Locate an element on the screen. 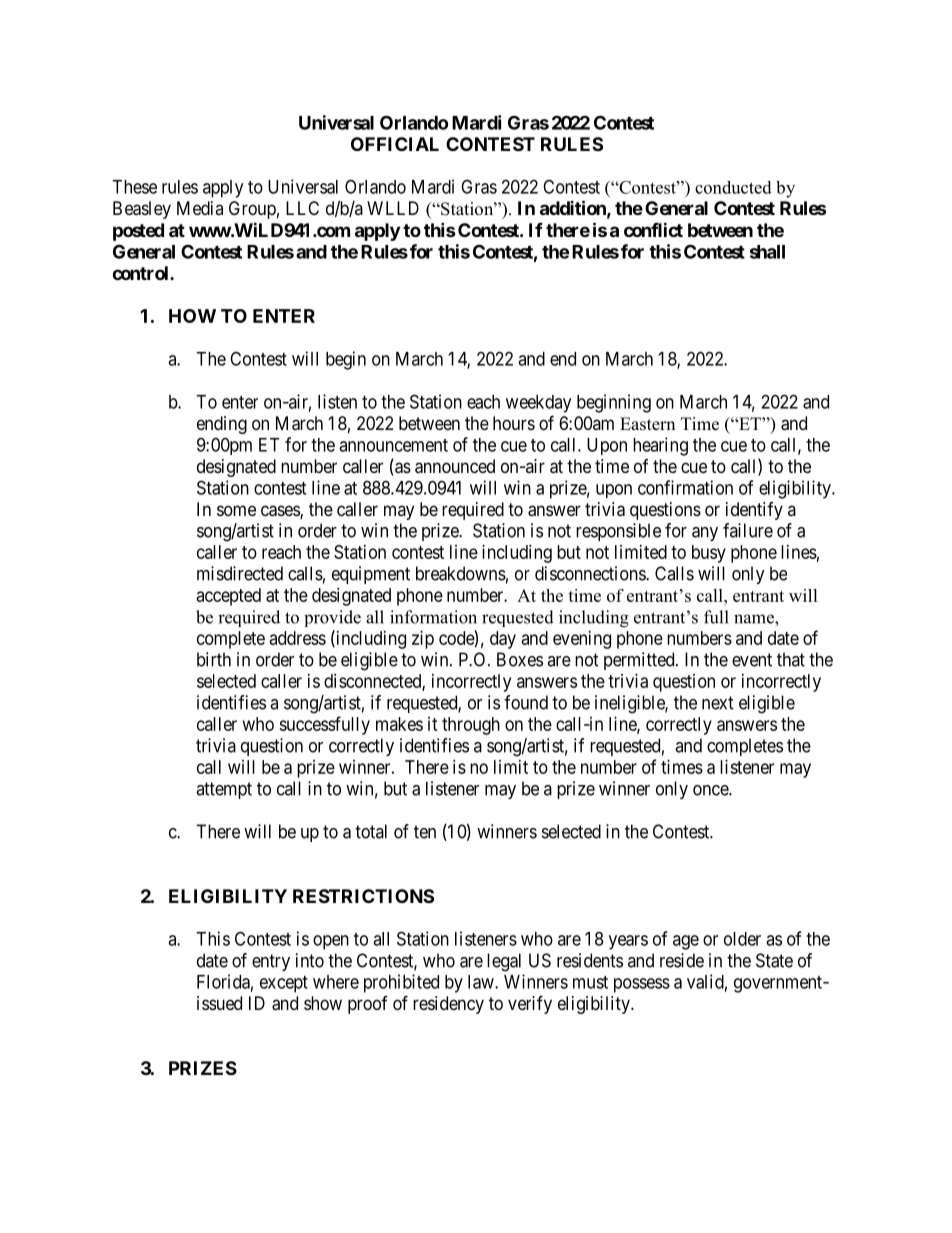 Image resolution: width=952 pixels, height=1233 pixels. entry is located at coordinates (271, 962).
